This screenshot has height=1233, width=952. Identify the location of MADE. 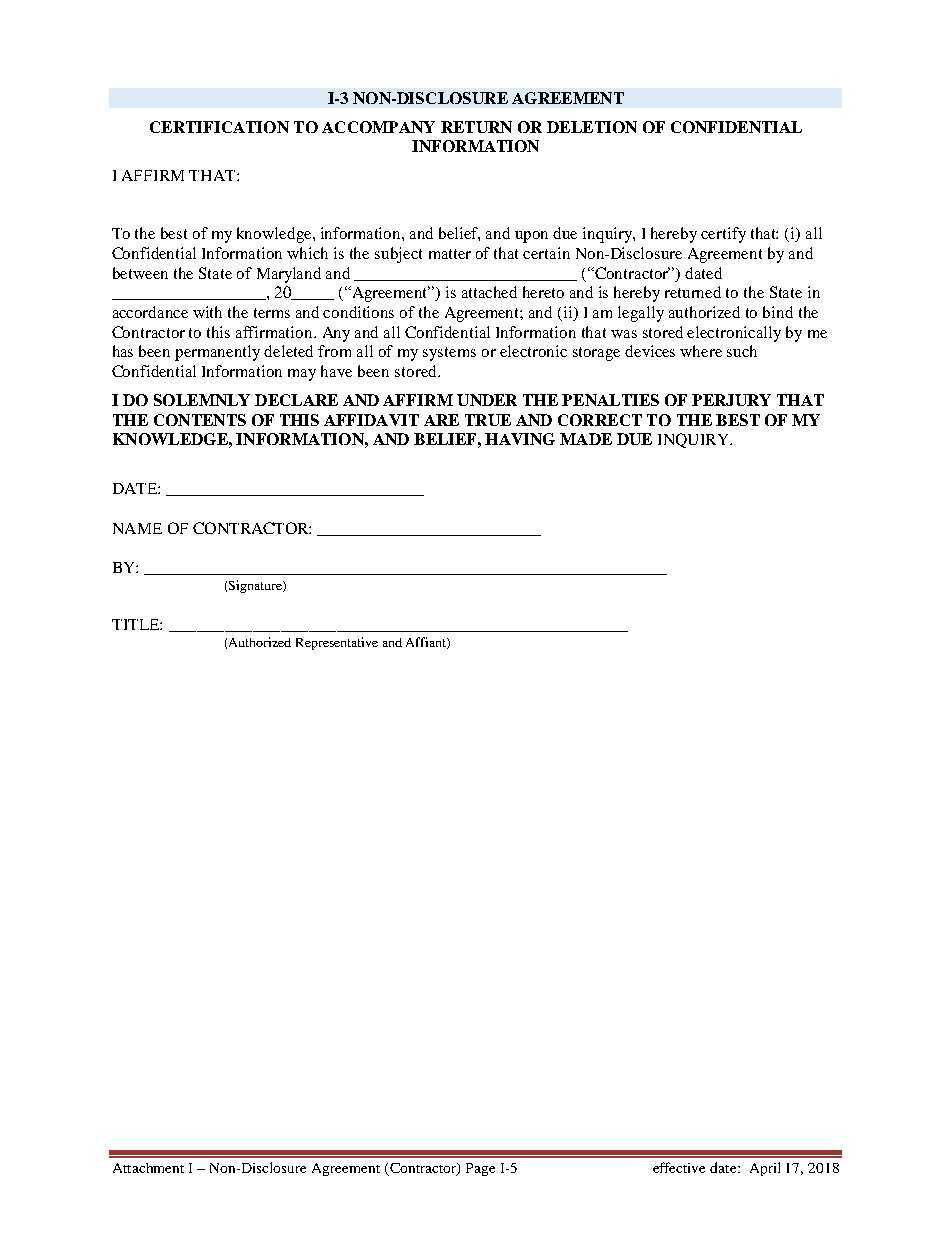
(586, 439).
